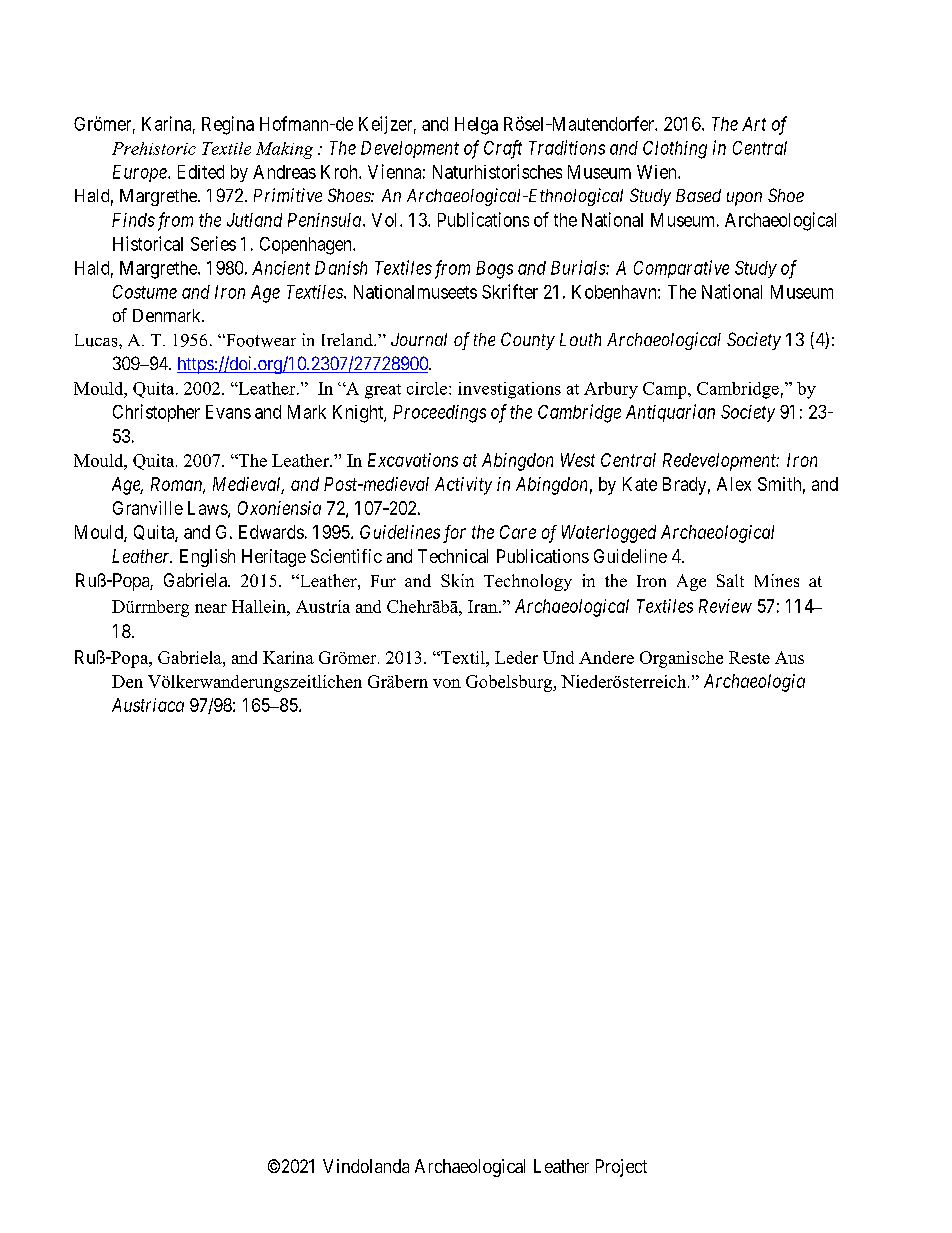 Image resolution: width=952 pixels, height=1233 pixels. Describe the element at coordinates (207, 558) in the screenshot. I see `English` at that location.
